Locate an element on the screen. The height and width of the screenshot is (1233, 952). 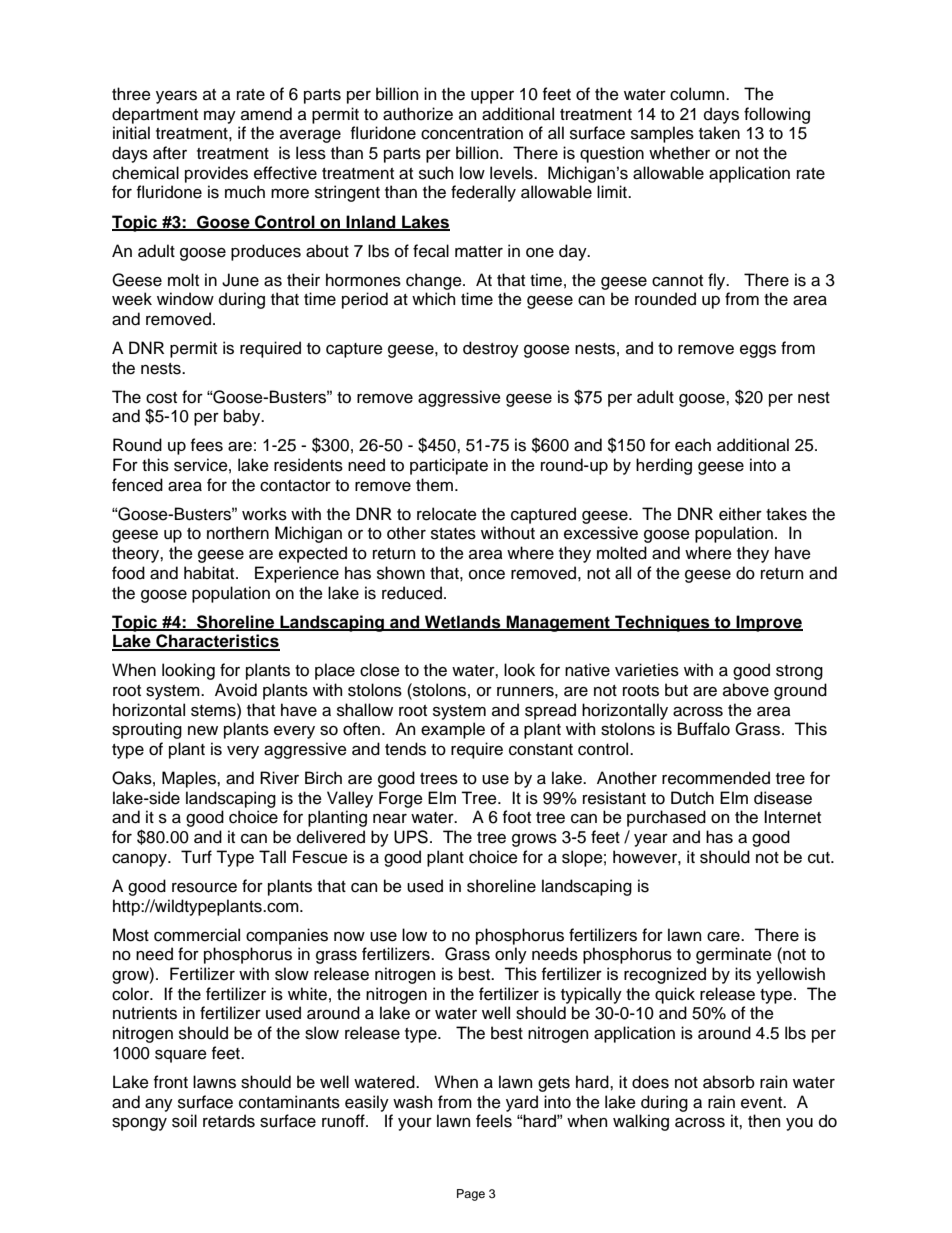
upper is located at coordinates (492, 97).
